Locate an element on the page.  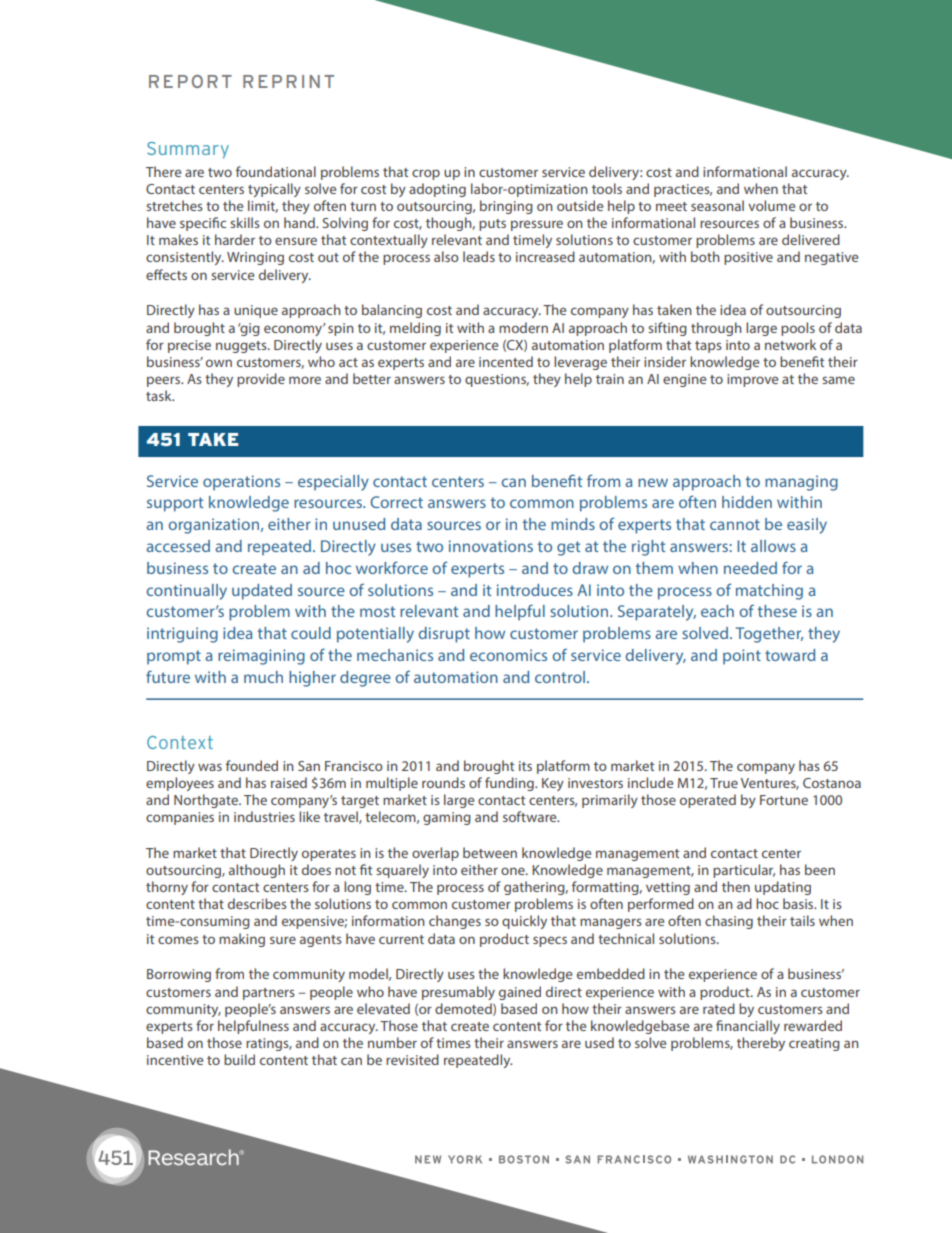
foundational is located at coordinates (276, 171).
